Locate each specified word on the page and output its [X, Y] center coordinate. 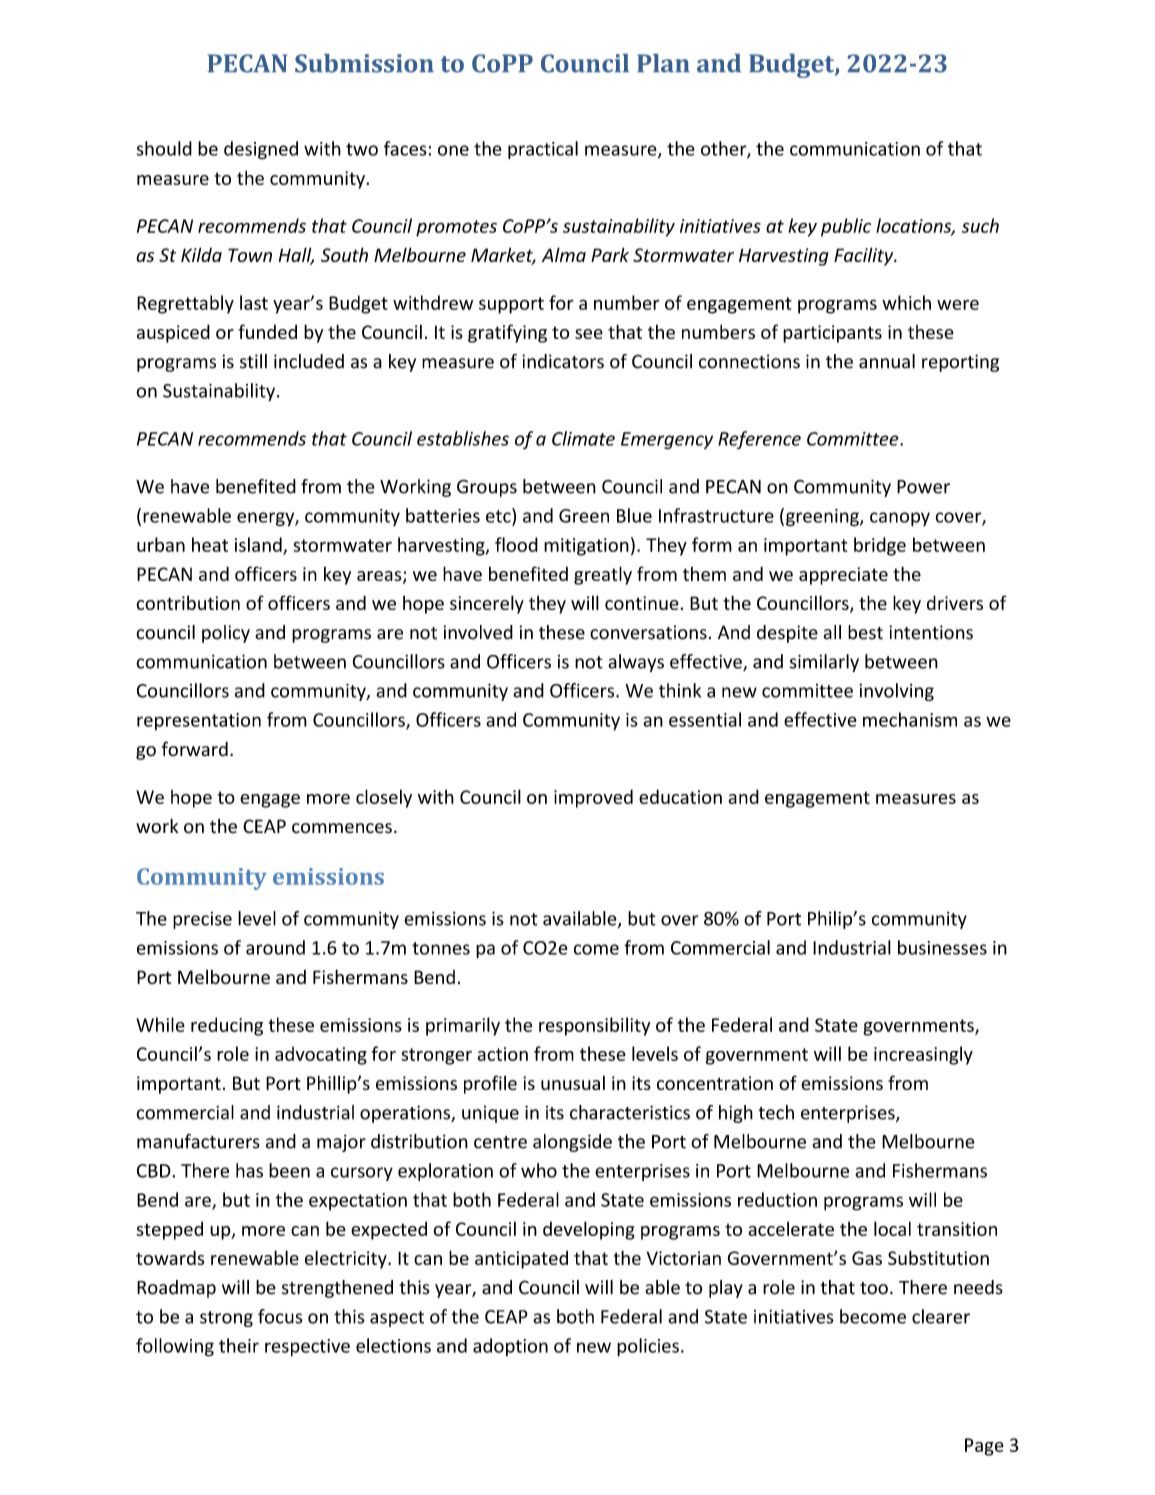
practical [543, 150]
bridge [880, 546]
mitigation [586, 547]
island [259, 545]
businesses [942, 947]
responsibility [594, 1026]
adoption [510, 1347]
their [239, 1345]
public [846, 227]
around [275, 947]
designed [261, 150]
